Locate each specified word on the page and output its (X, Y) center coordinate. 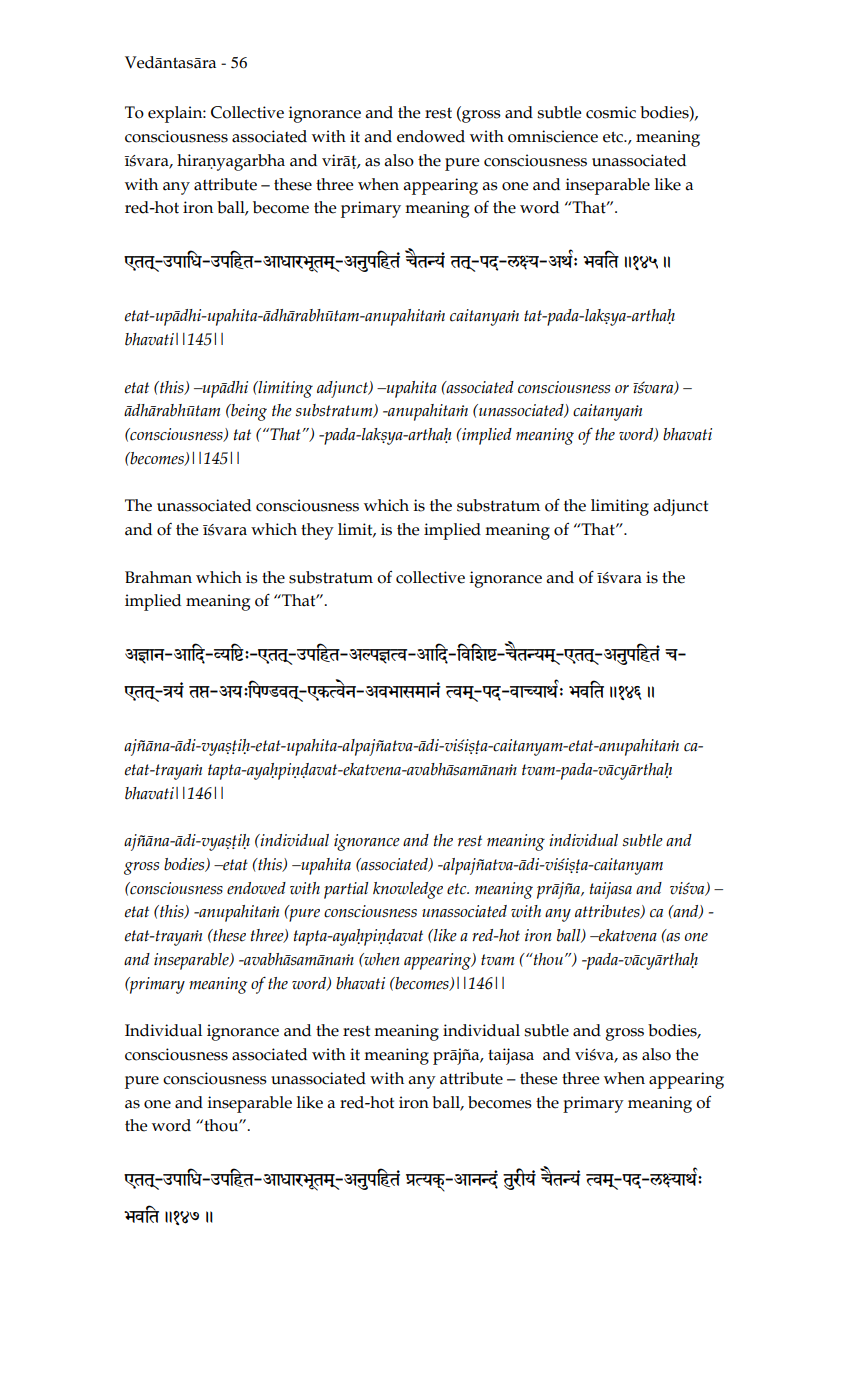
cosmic (611, 112)
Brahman (158, 577)
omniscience (553, 136)
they (317, 531)
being (248, 412)
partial (346, 890)
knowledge (408, 890)
